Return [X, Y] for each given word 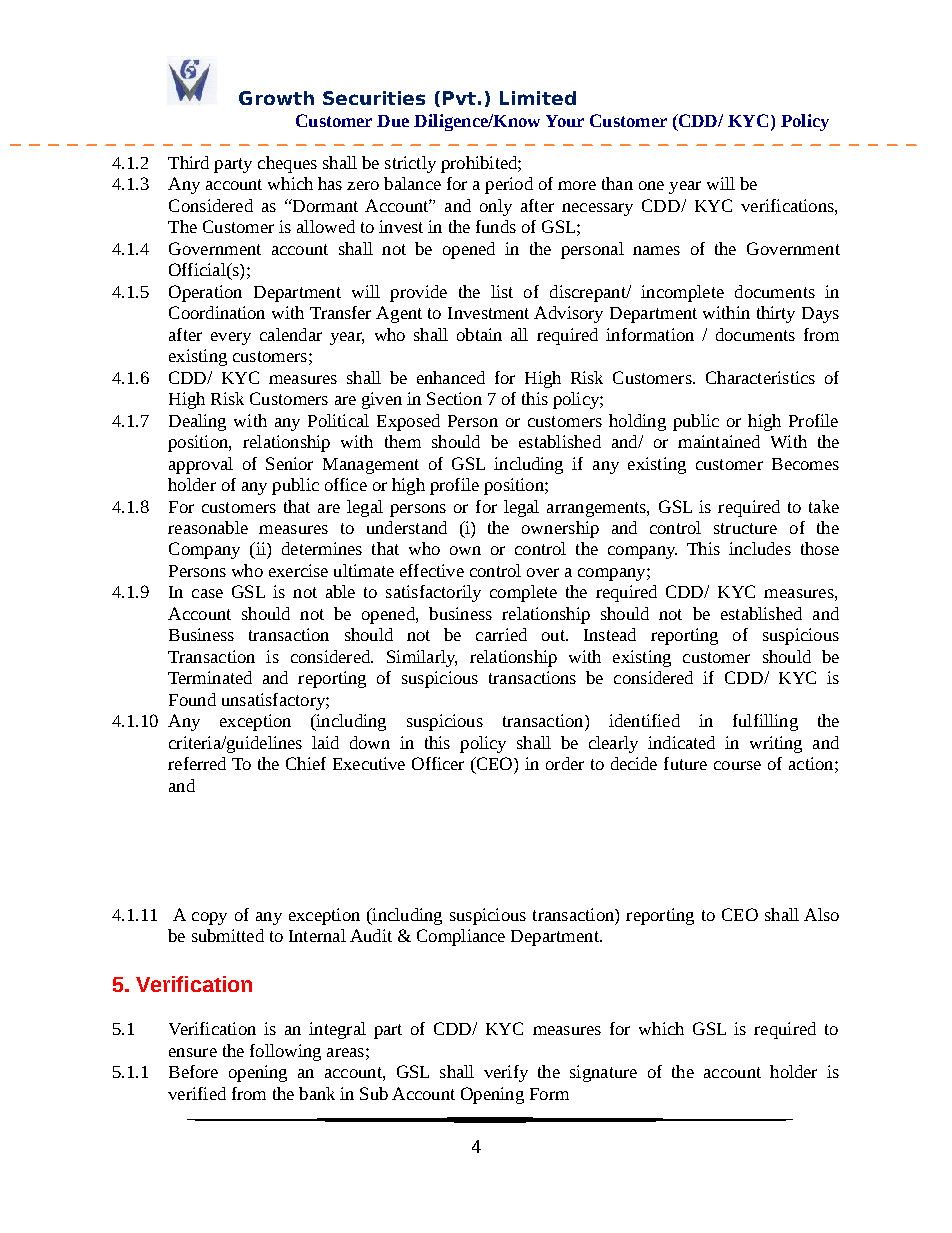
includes [760, 548]
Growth [276, 98]
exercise [298, 570]
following [285, 1052]
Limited [538, 98]
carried [501, 634]
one [651, 185]
